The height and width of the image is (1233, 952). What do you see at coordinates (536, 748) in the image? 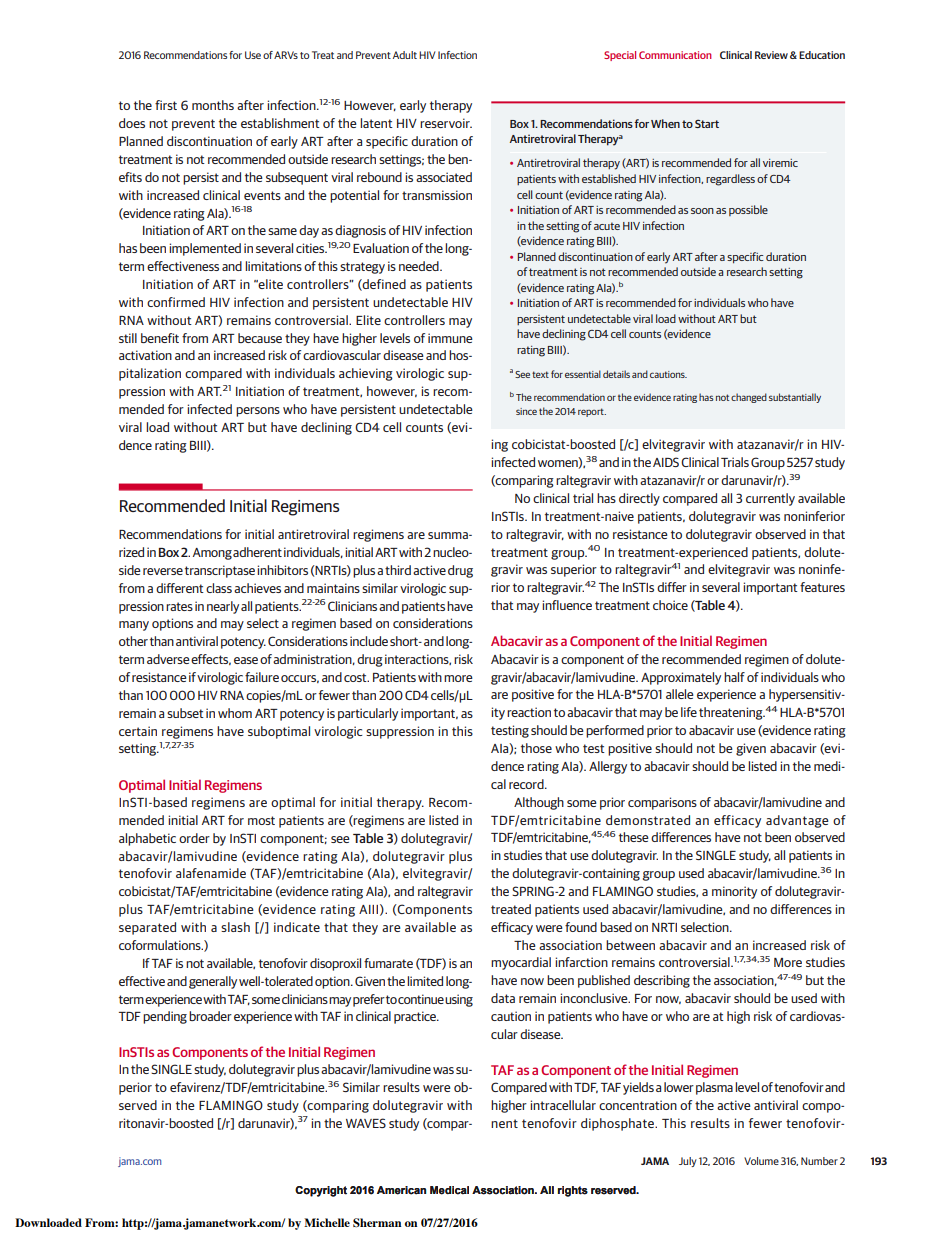
I see `those` at bounding box center [536, 748].
